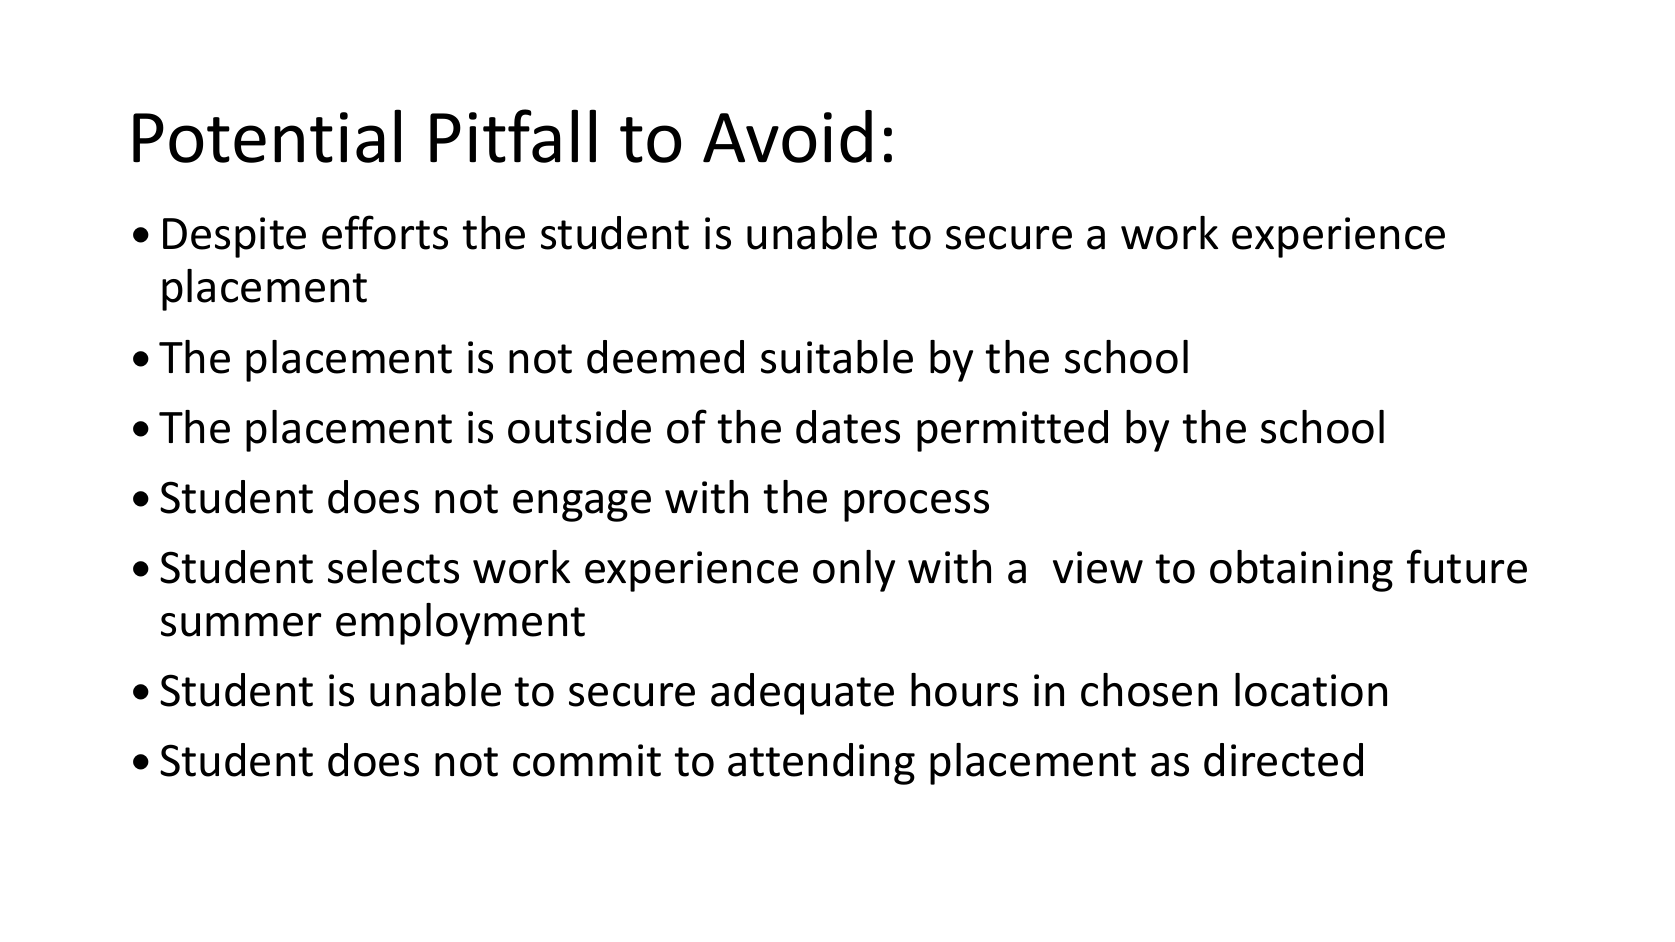 Image resolution: width=1675 pixels, height=942 pixels. What do you see at coordinates (1301, 571) in the page?
I see `obtaining` at bounding box center [1301, 571].
